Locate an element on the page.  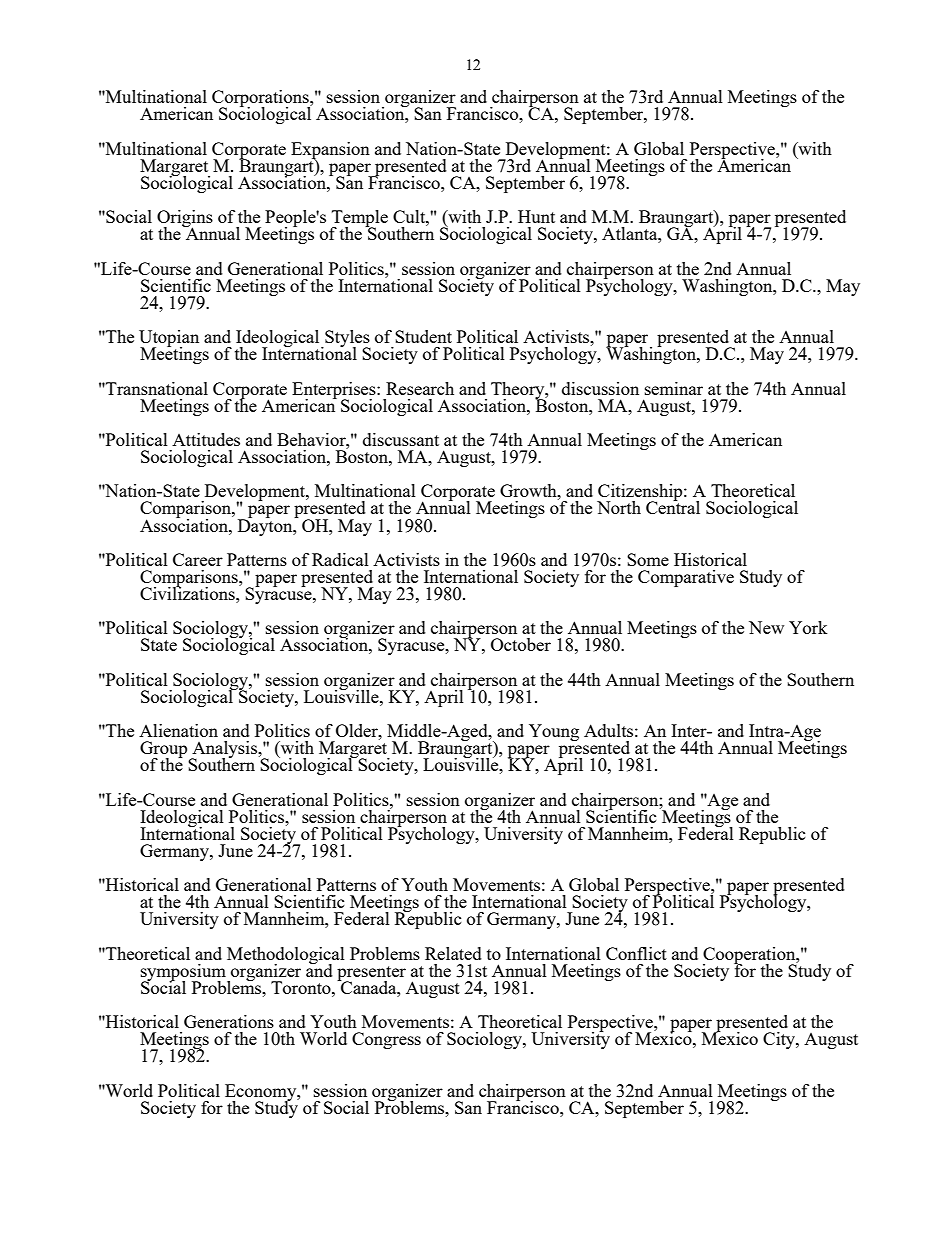
New is located at coordinates (766, 627).
